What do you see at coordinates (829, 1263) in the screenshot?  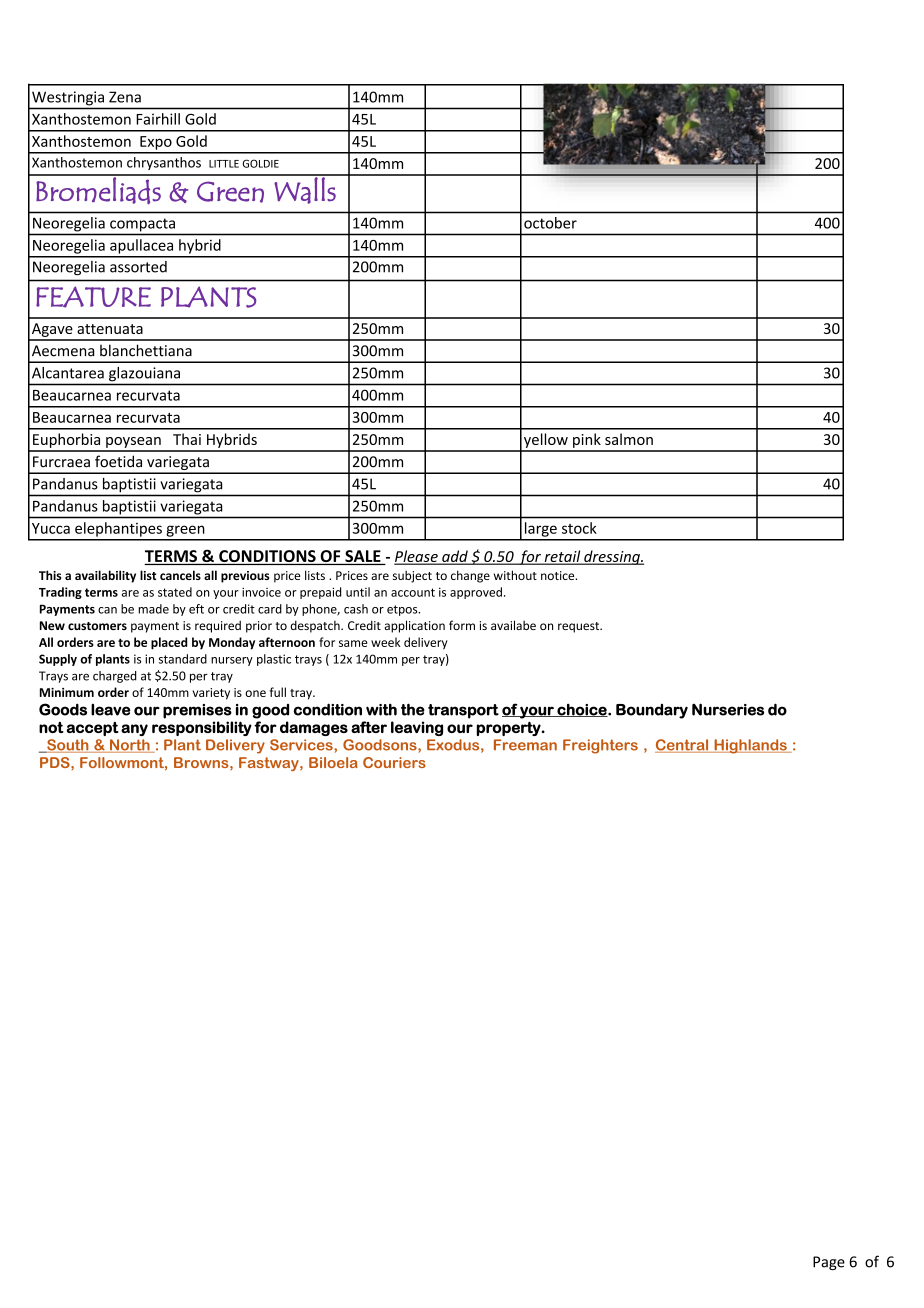 I see `Page` at bounding box center [829, 1263].
